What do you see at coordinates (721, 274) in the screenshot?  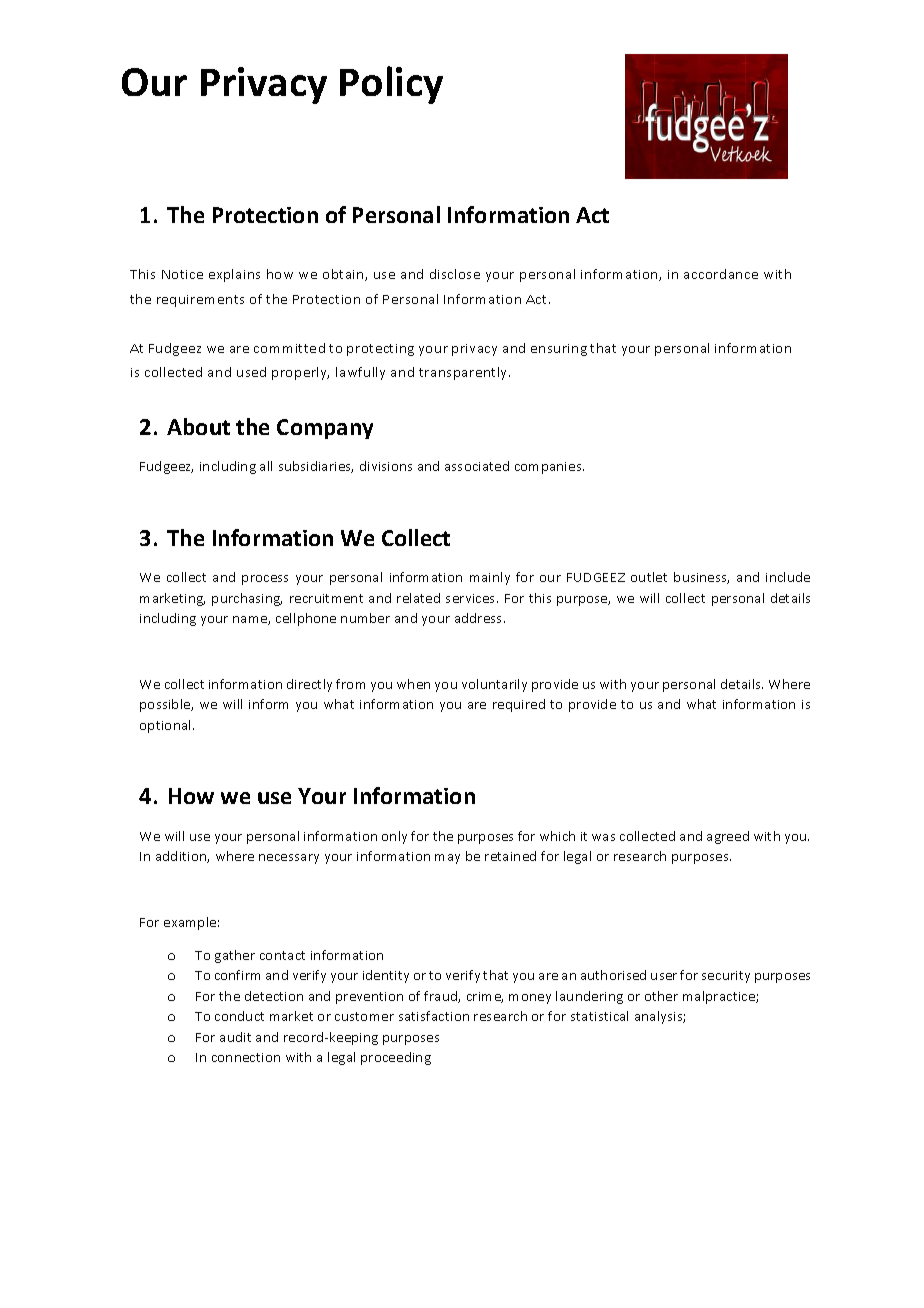 I see `accordance` at bounding box center [721, 274].
